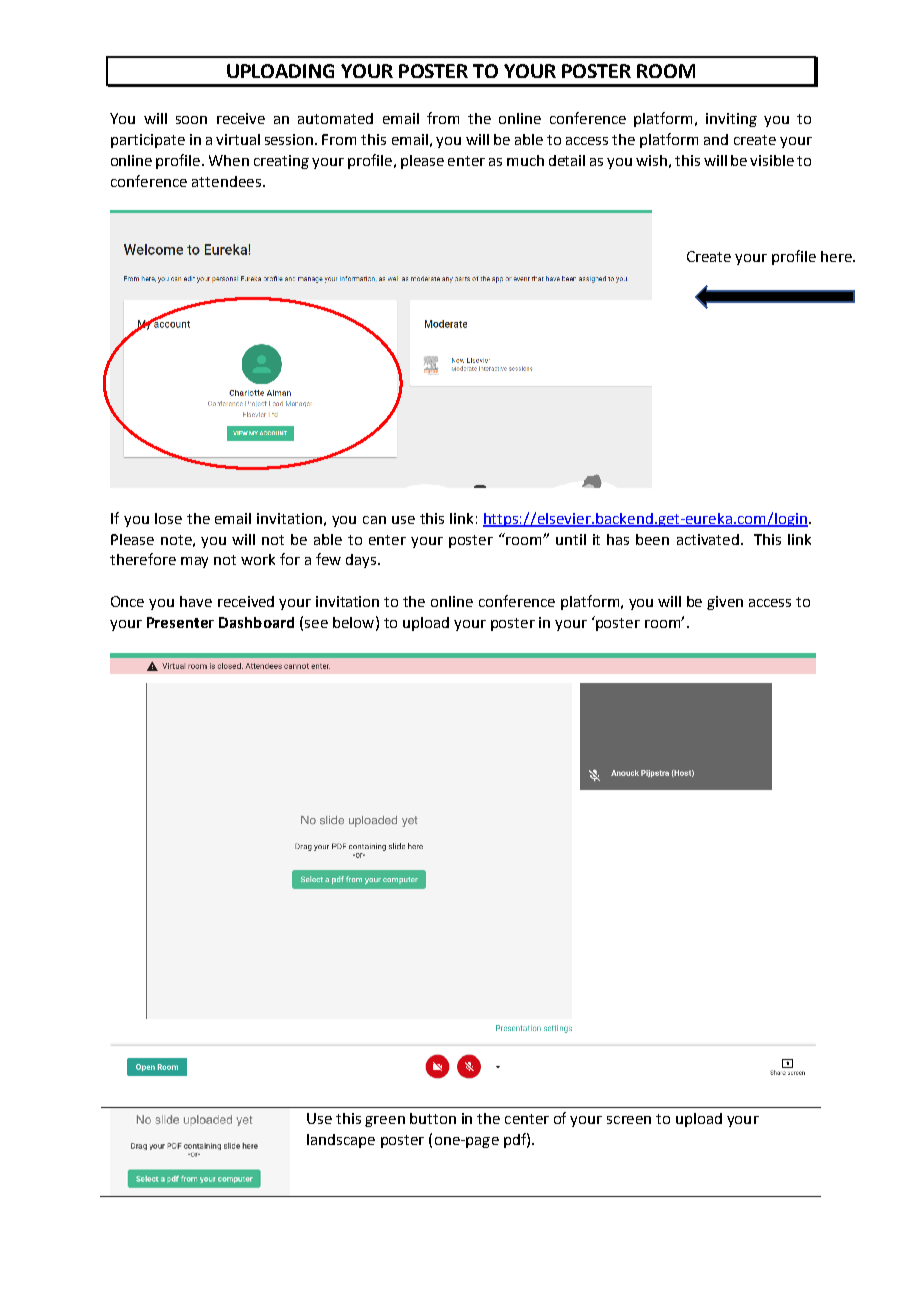  What do you see at coordinates (362, 561) in the screenshot?
I see `days` at bounding box center [362, 561].
